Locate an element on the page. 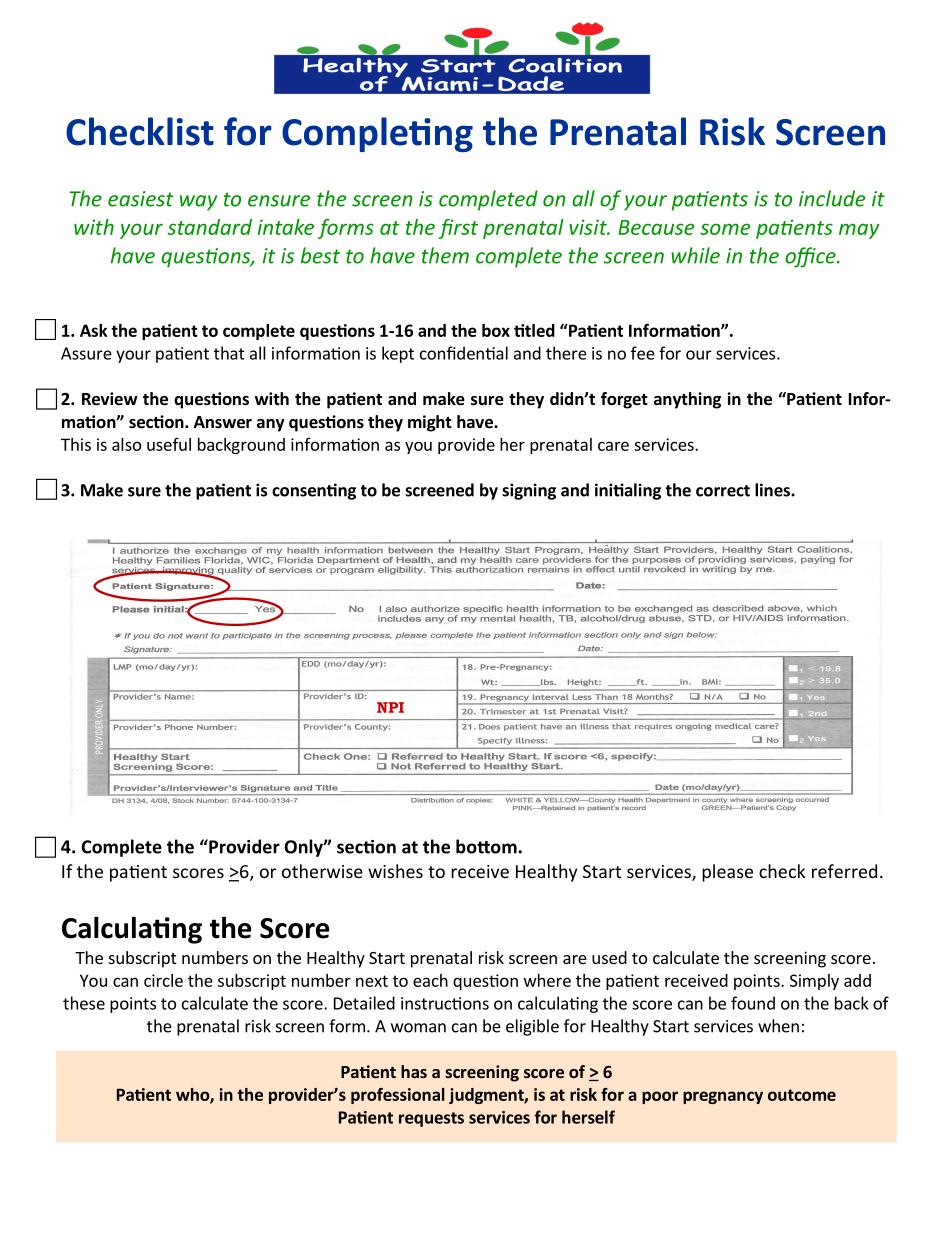 This image has height=1233, width=952. include is located at coordinates (832, 198).
